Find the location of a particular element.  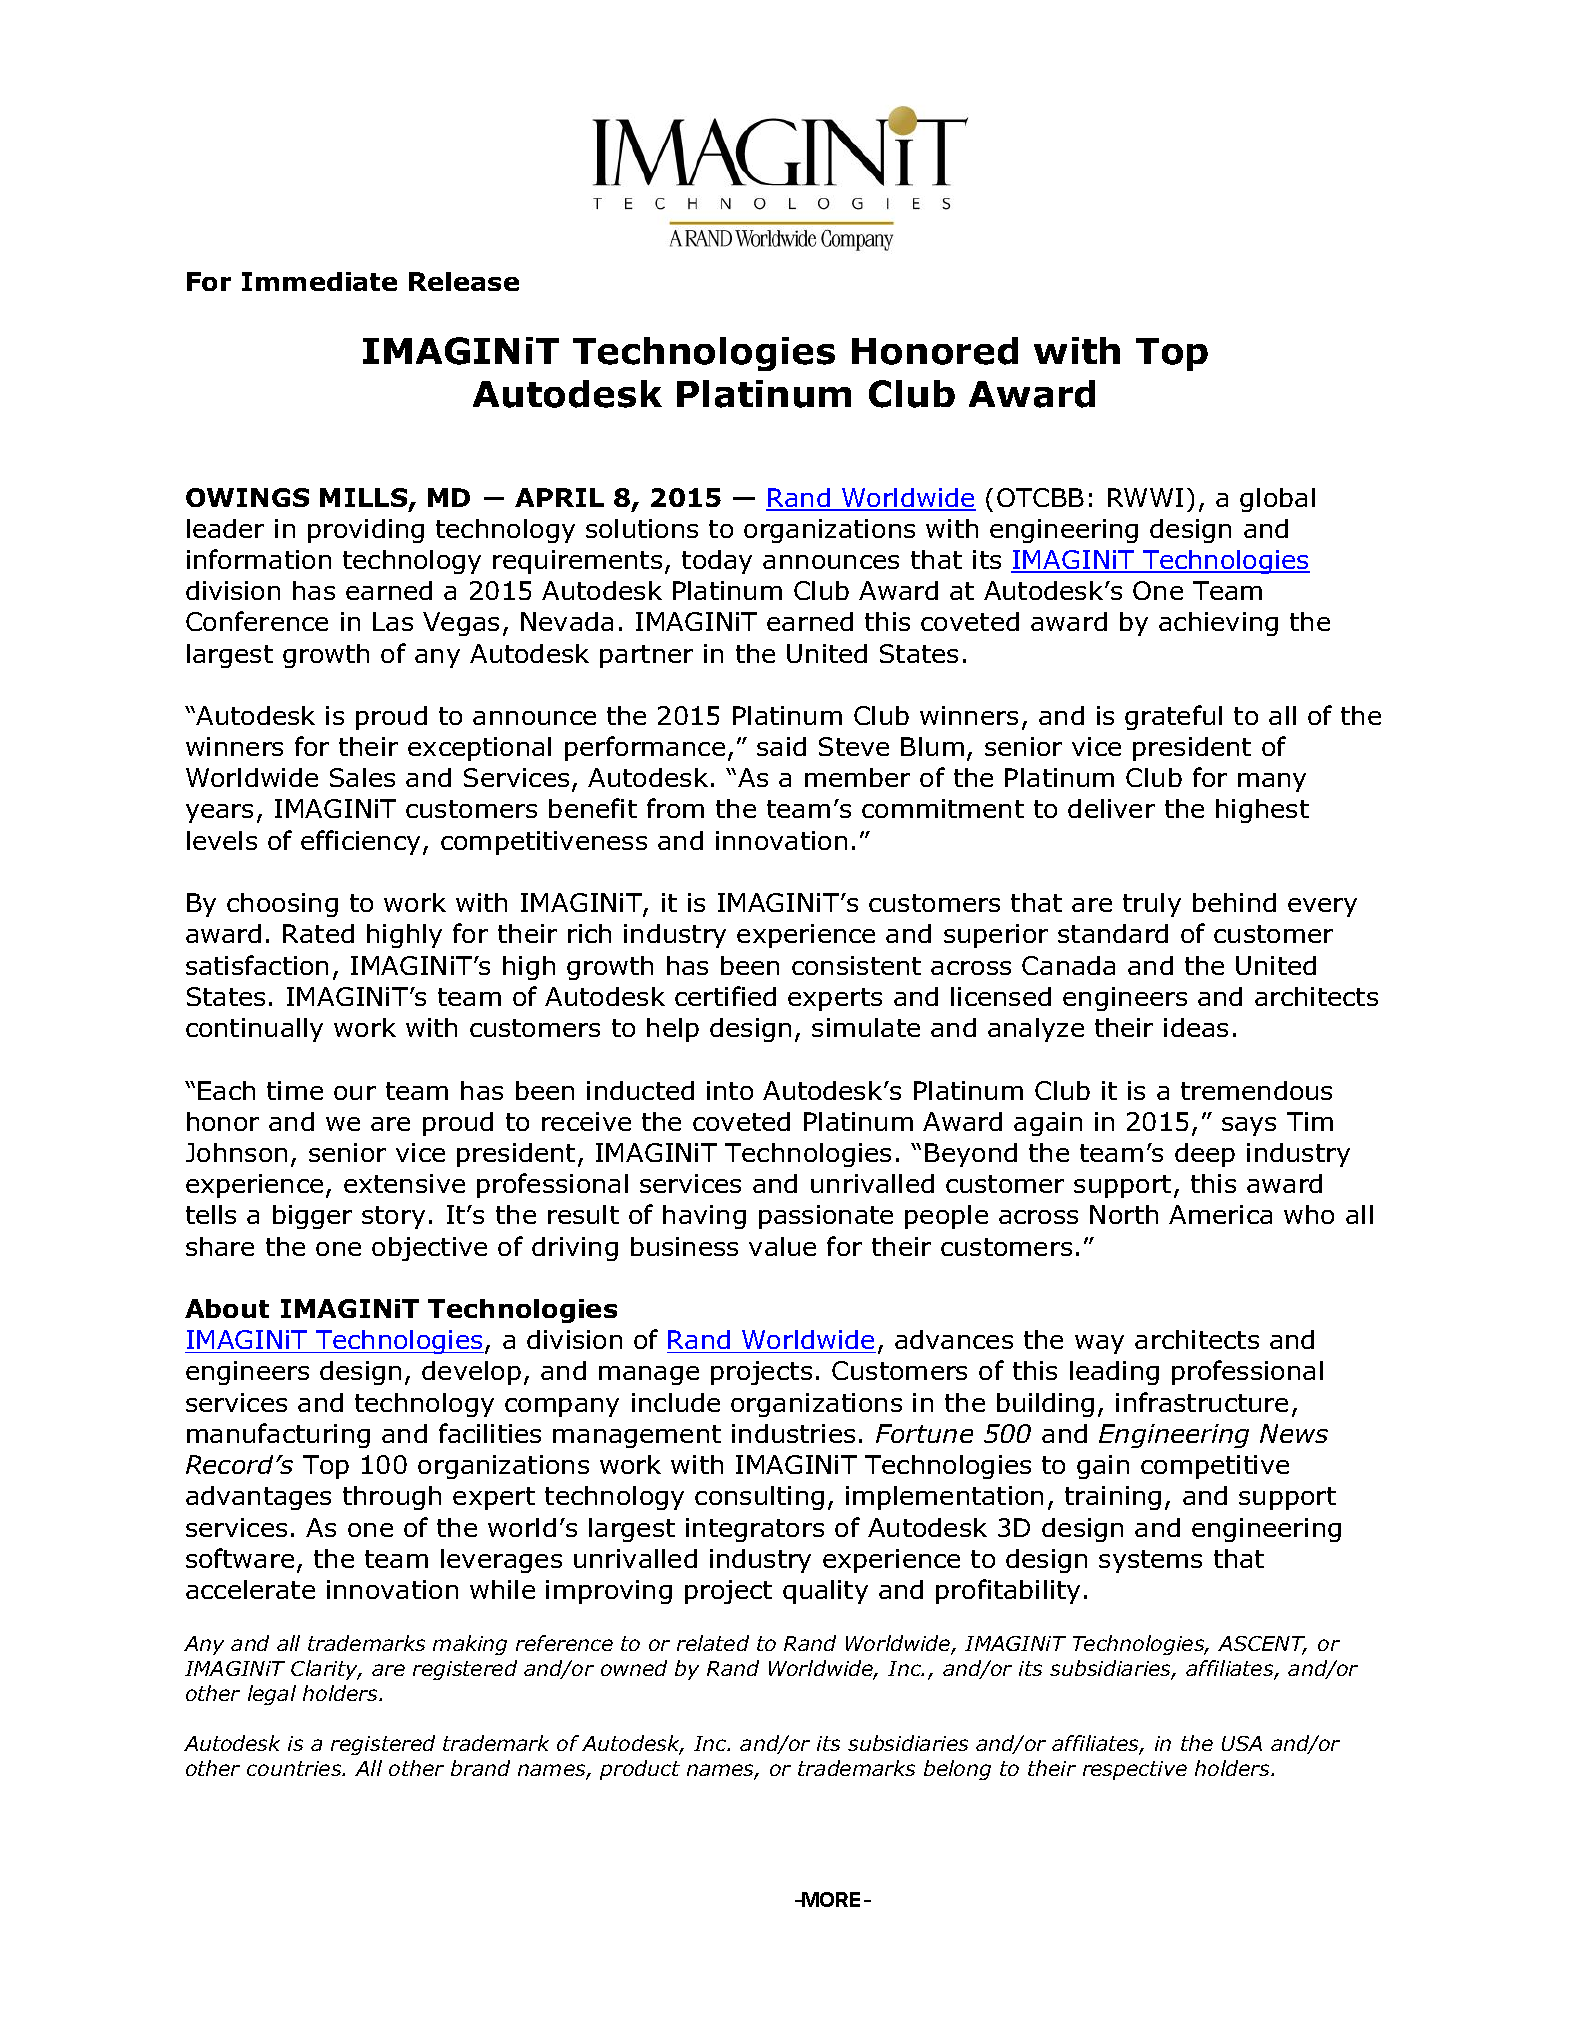

bigger is located at coordinates (312, 1217).
